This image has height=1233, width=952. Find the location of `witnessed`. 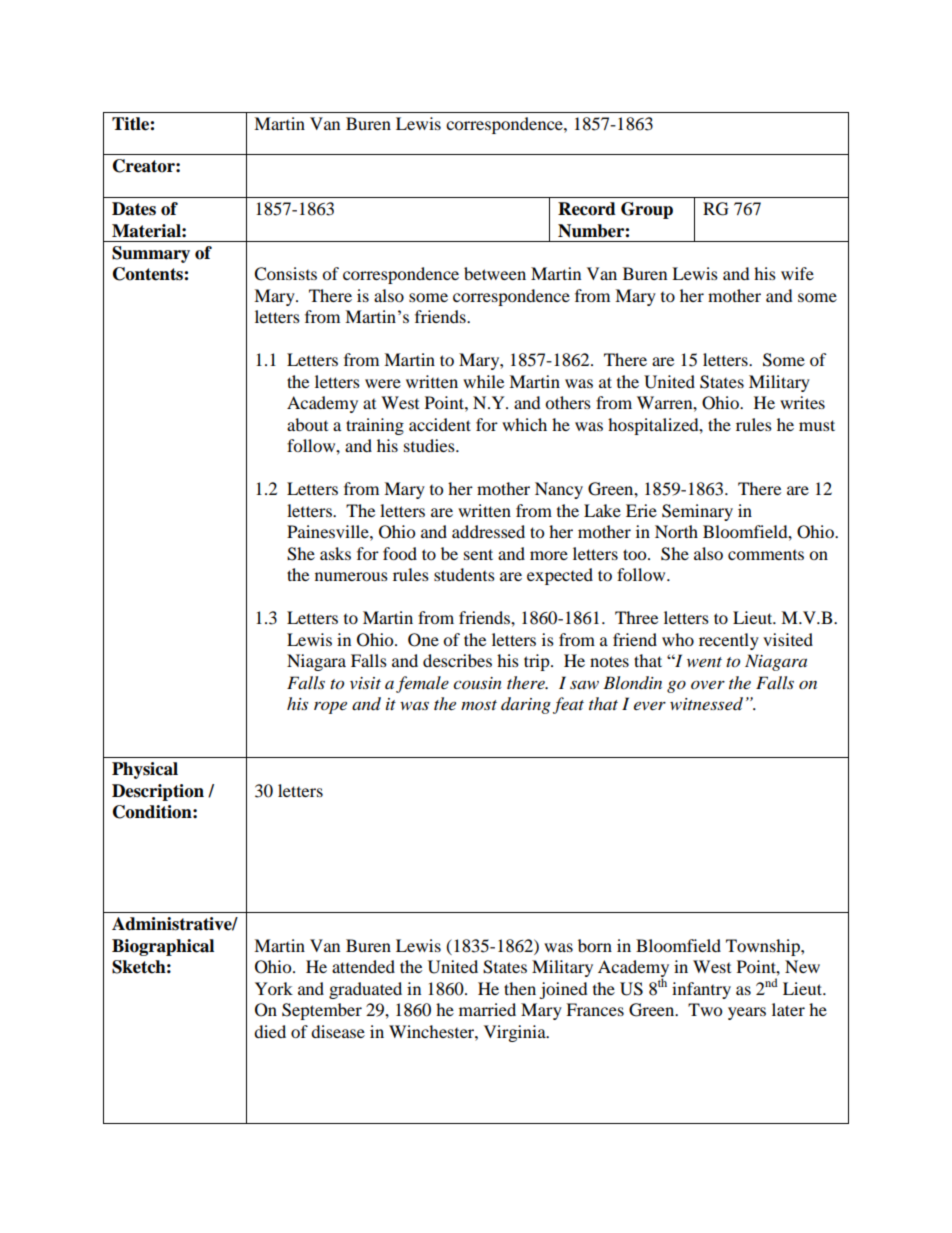

witnessed is located at coordinates (706, 704).
